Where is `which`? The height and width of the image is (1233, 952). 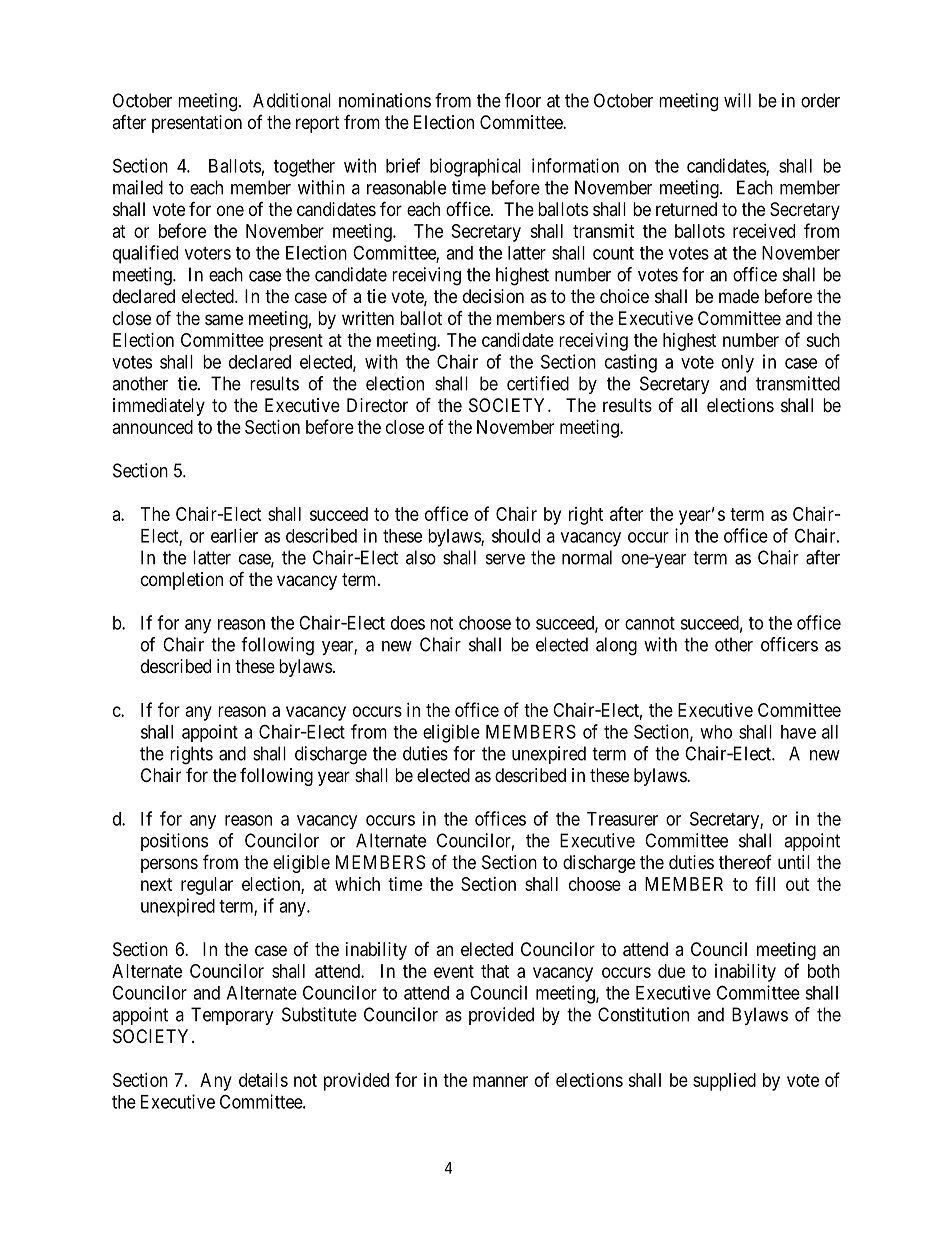 which is located at coordinates (357, 884).
